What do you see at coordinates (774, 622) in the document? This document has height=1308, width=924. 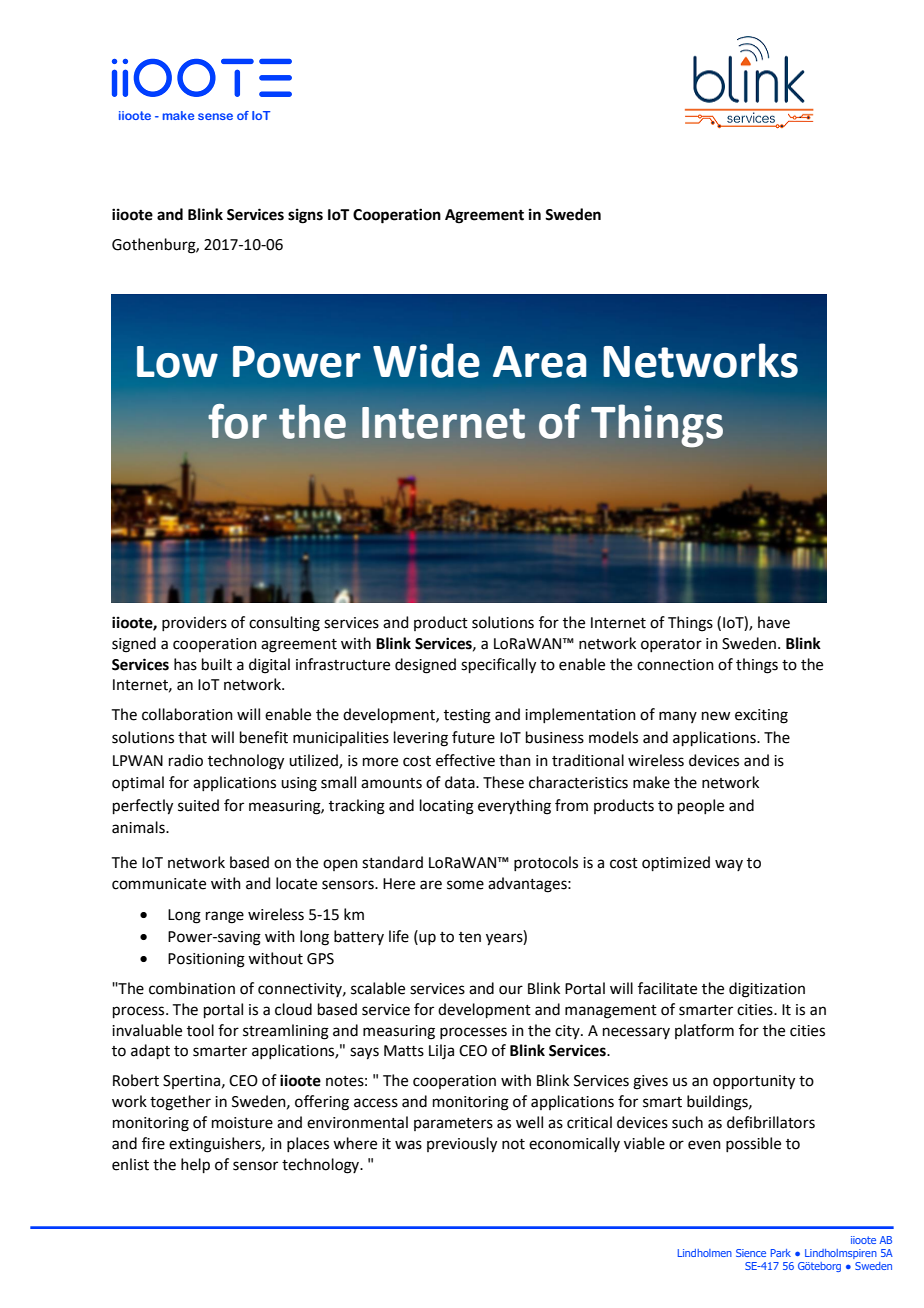 I see `have` at bounding box center [774, 622].
